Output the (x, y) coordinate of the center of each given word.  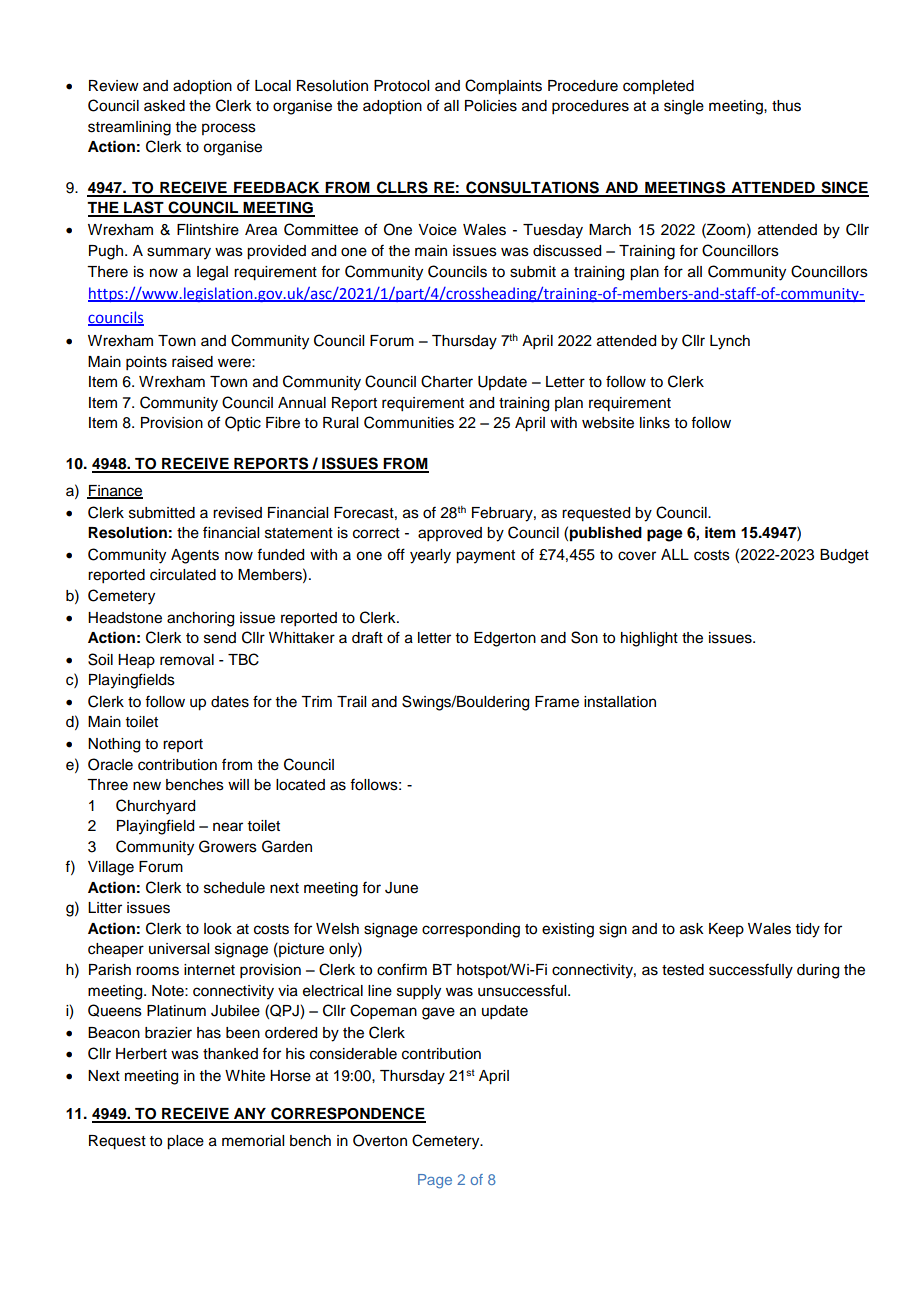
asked (164, 106)
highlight (649, 639)
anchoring (200, 619)
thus (786, 106)
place (185, 1142)
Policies (491, 106)
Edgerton (505, 639)
